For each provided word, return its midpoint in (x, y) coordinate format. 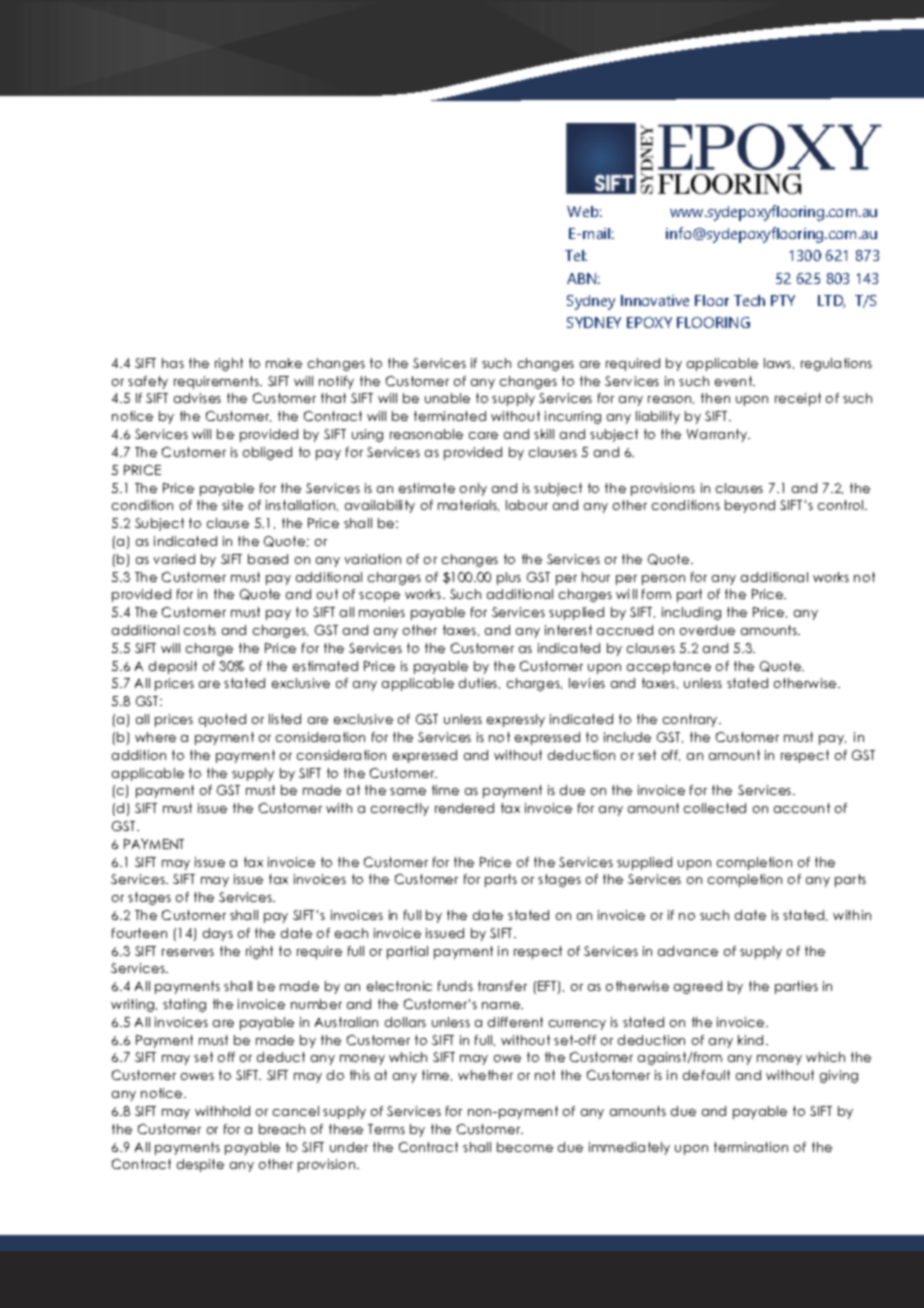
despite (200, 1165)
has (173, 363)
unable (447, 398)
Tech (749, 300)
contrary (691, 720)
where (155, 737)
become (525, 1147)
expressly (516, 720)
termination (751, 1147)
